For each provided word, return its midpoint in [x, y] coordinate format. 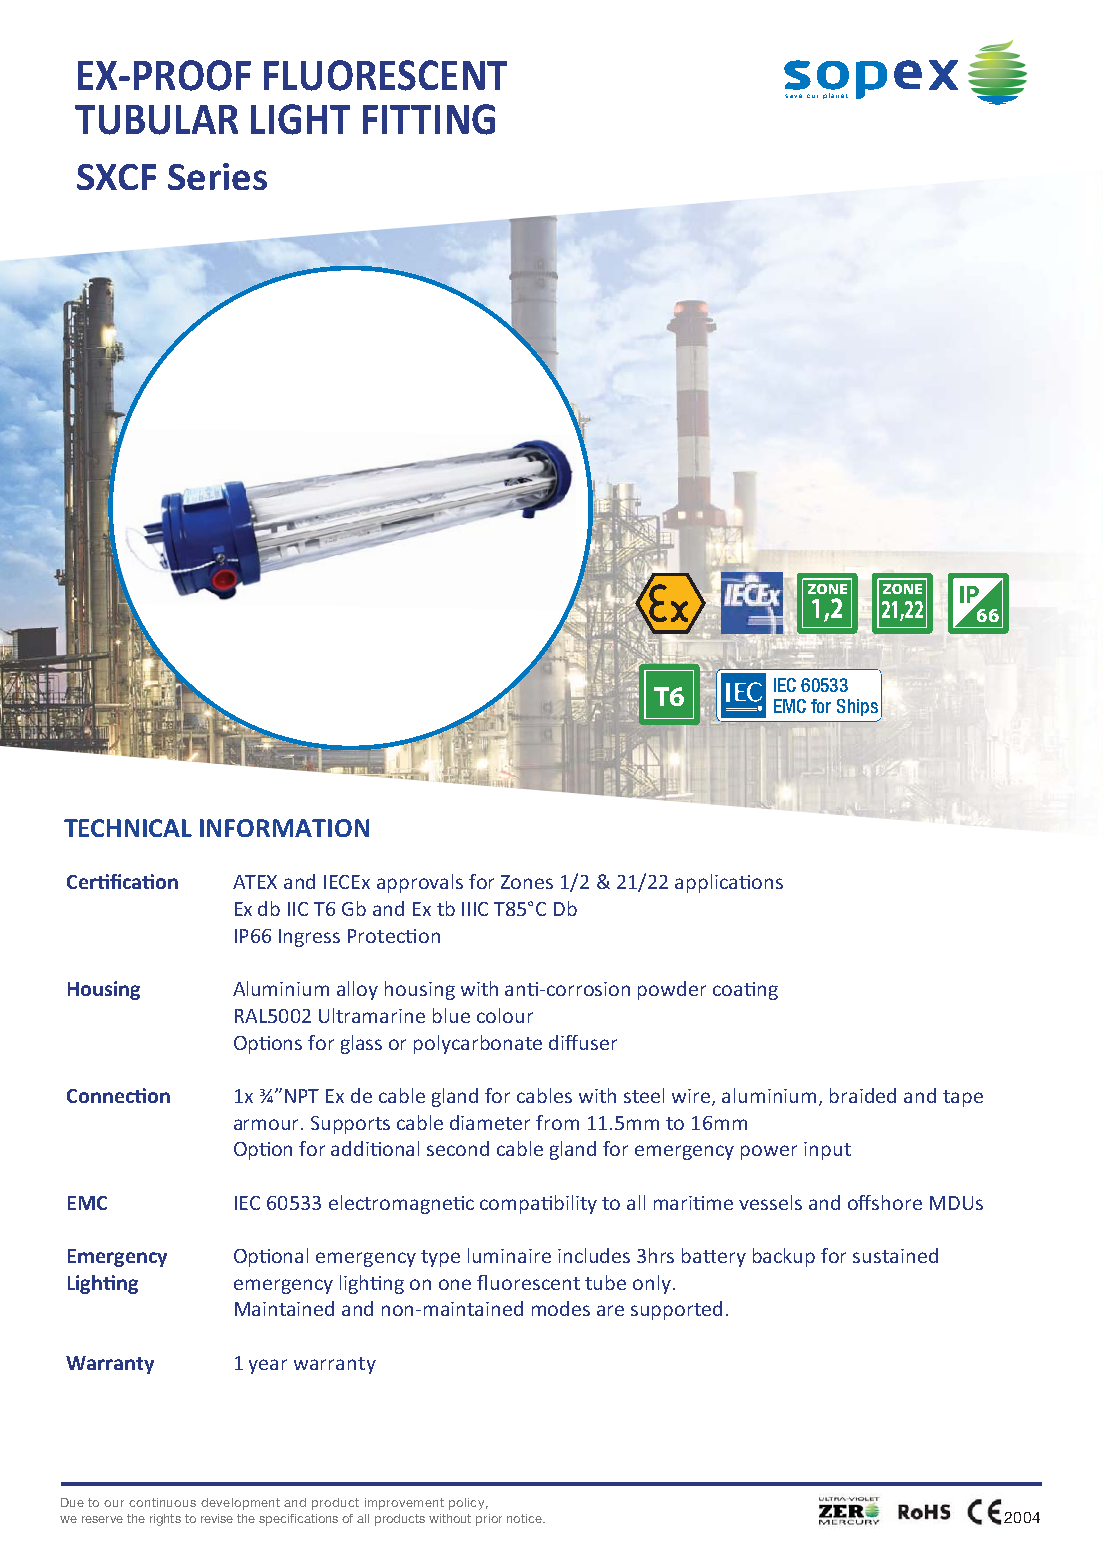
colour [505, 1015]
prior [489, 1520]
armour [268, 1124]
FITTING [429, 119]
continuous [162, 1502]
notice [525, 1518]
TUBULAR [156, 120]
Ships [857, 707]
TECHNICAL [128, 828]
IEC [785, 685]
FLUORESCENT [385, 75]
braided [863, 1095]
